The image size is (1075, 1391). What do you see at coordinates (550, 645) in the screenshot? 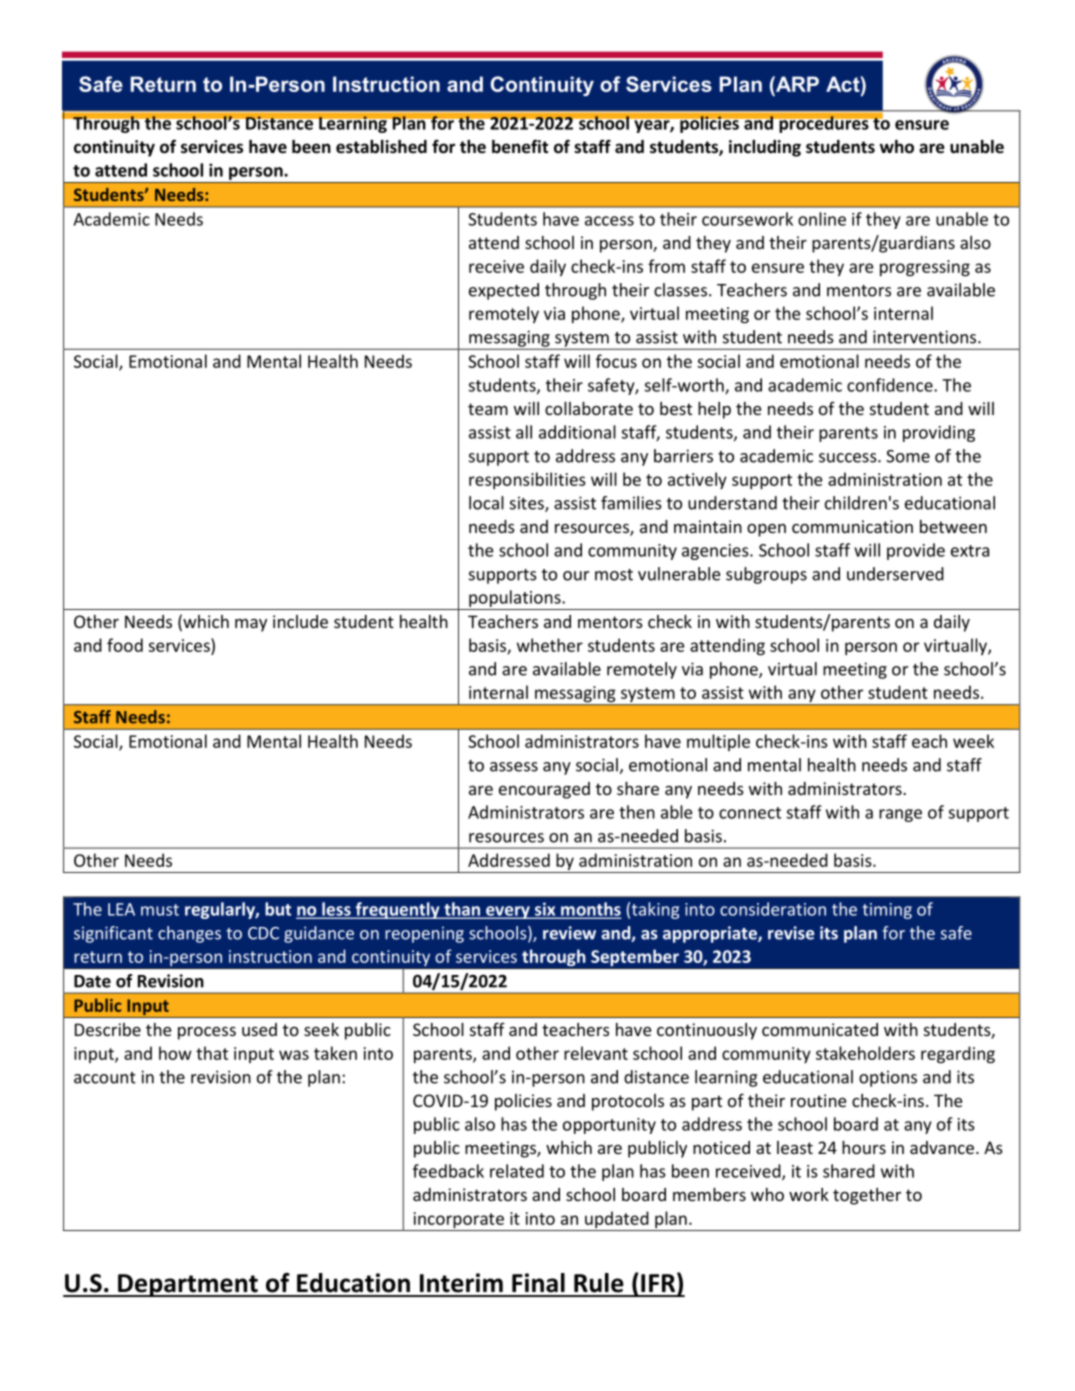
I see `whether` at bounding box center [550, 645].
